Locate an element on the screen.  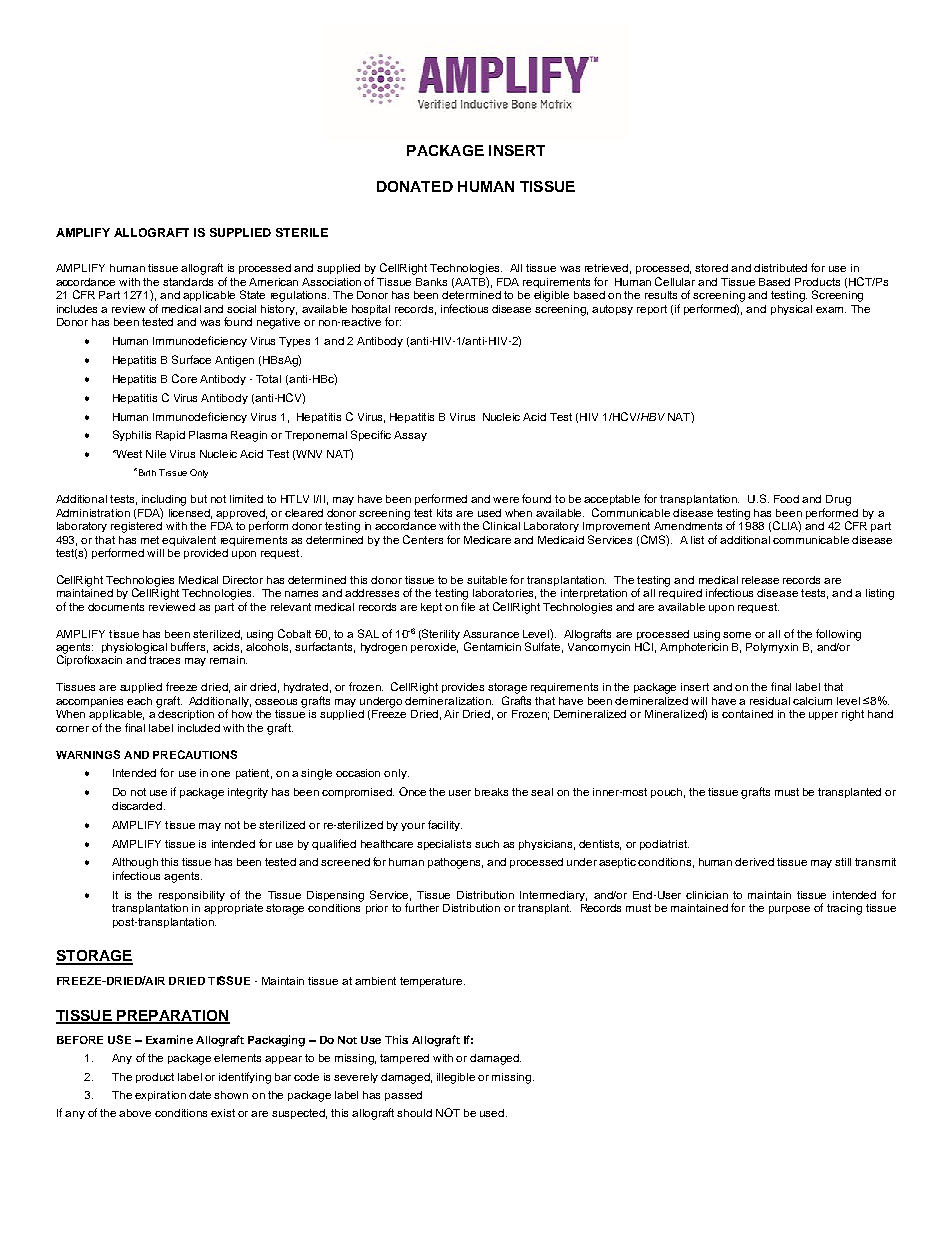
physical is located at coordinates (791, 310).
